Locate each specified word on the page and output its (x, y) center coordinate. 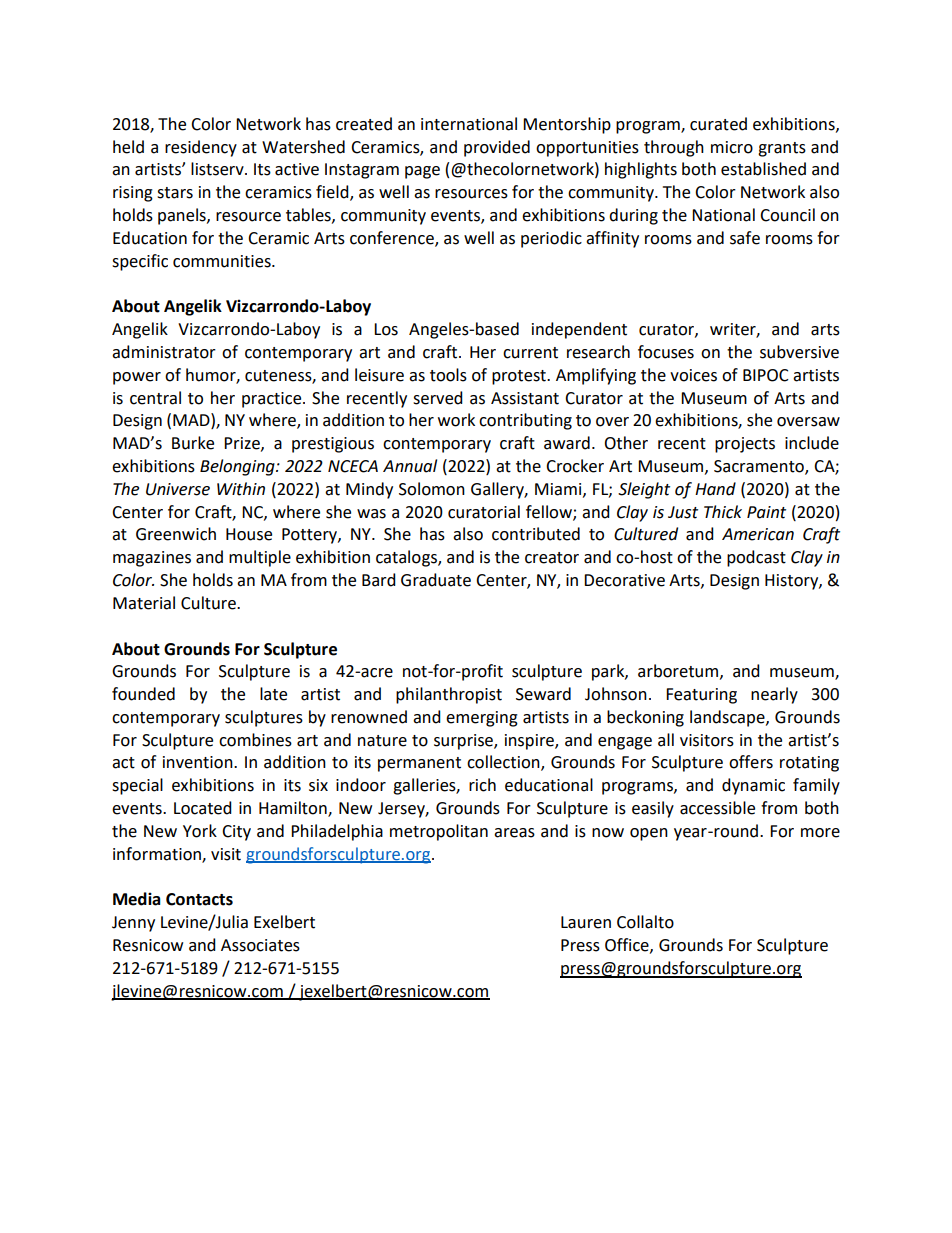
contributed (536, 534)
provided (497, 148)
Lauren (586, 922)
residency (201, 148)
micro (732, 147)
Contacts (199, 899)
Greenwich (176, 534)
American (758, 534)
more (820, 833)
